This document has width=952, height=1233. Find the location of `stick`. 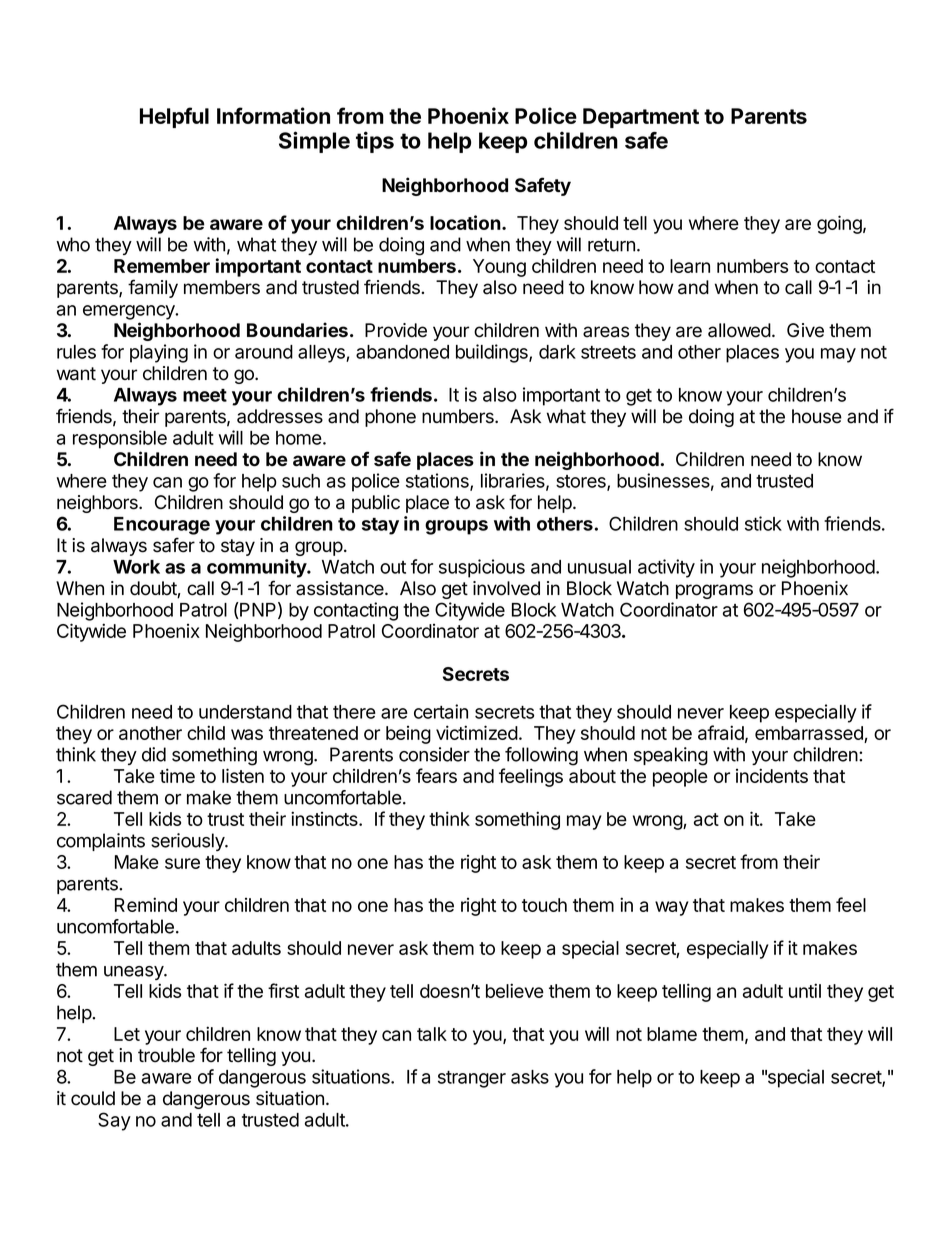

stick is located at coordinates (763, 523).
